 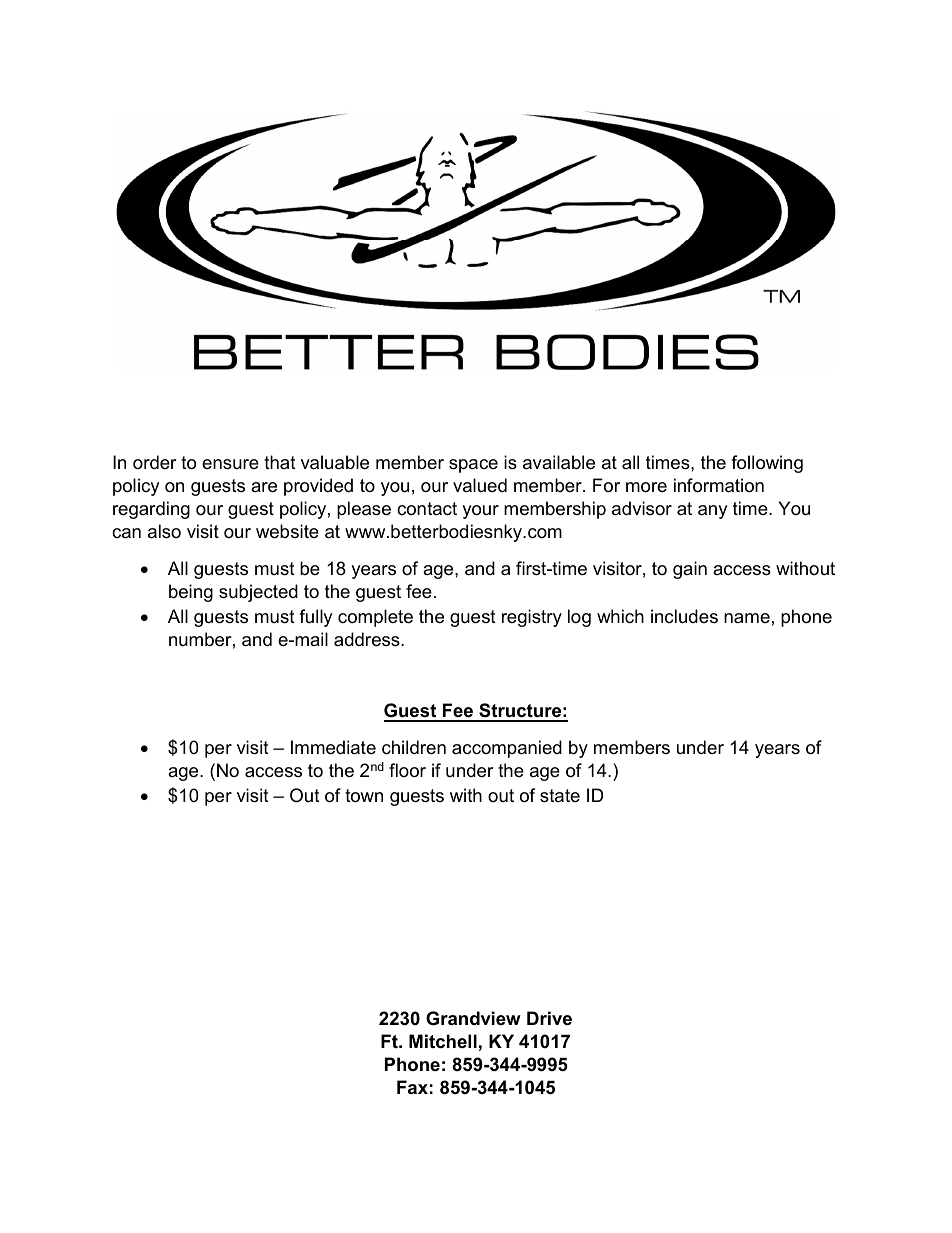 I want to click on state, so click(x=560, y=796).
